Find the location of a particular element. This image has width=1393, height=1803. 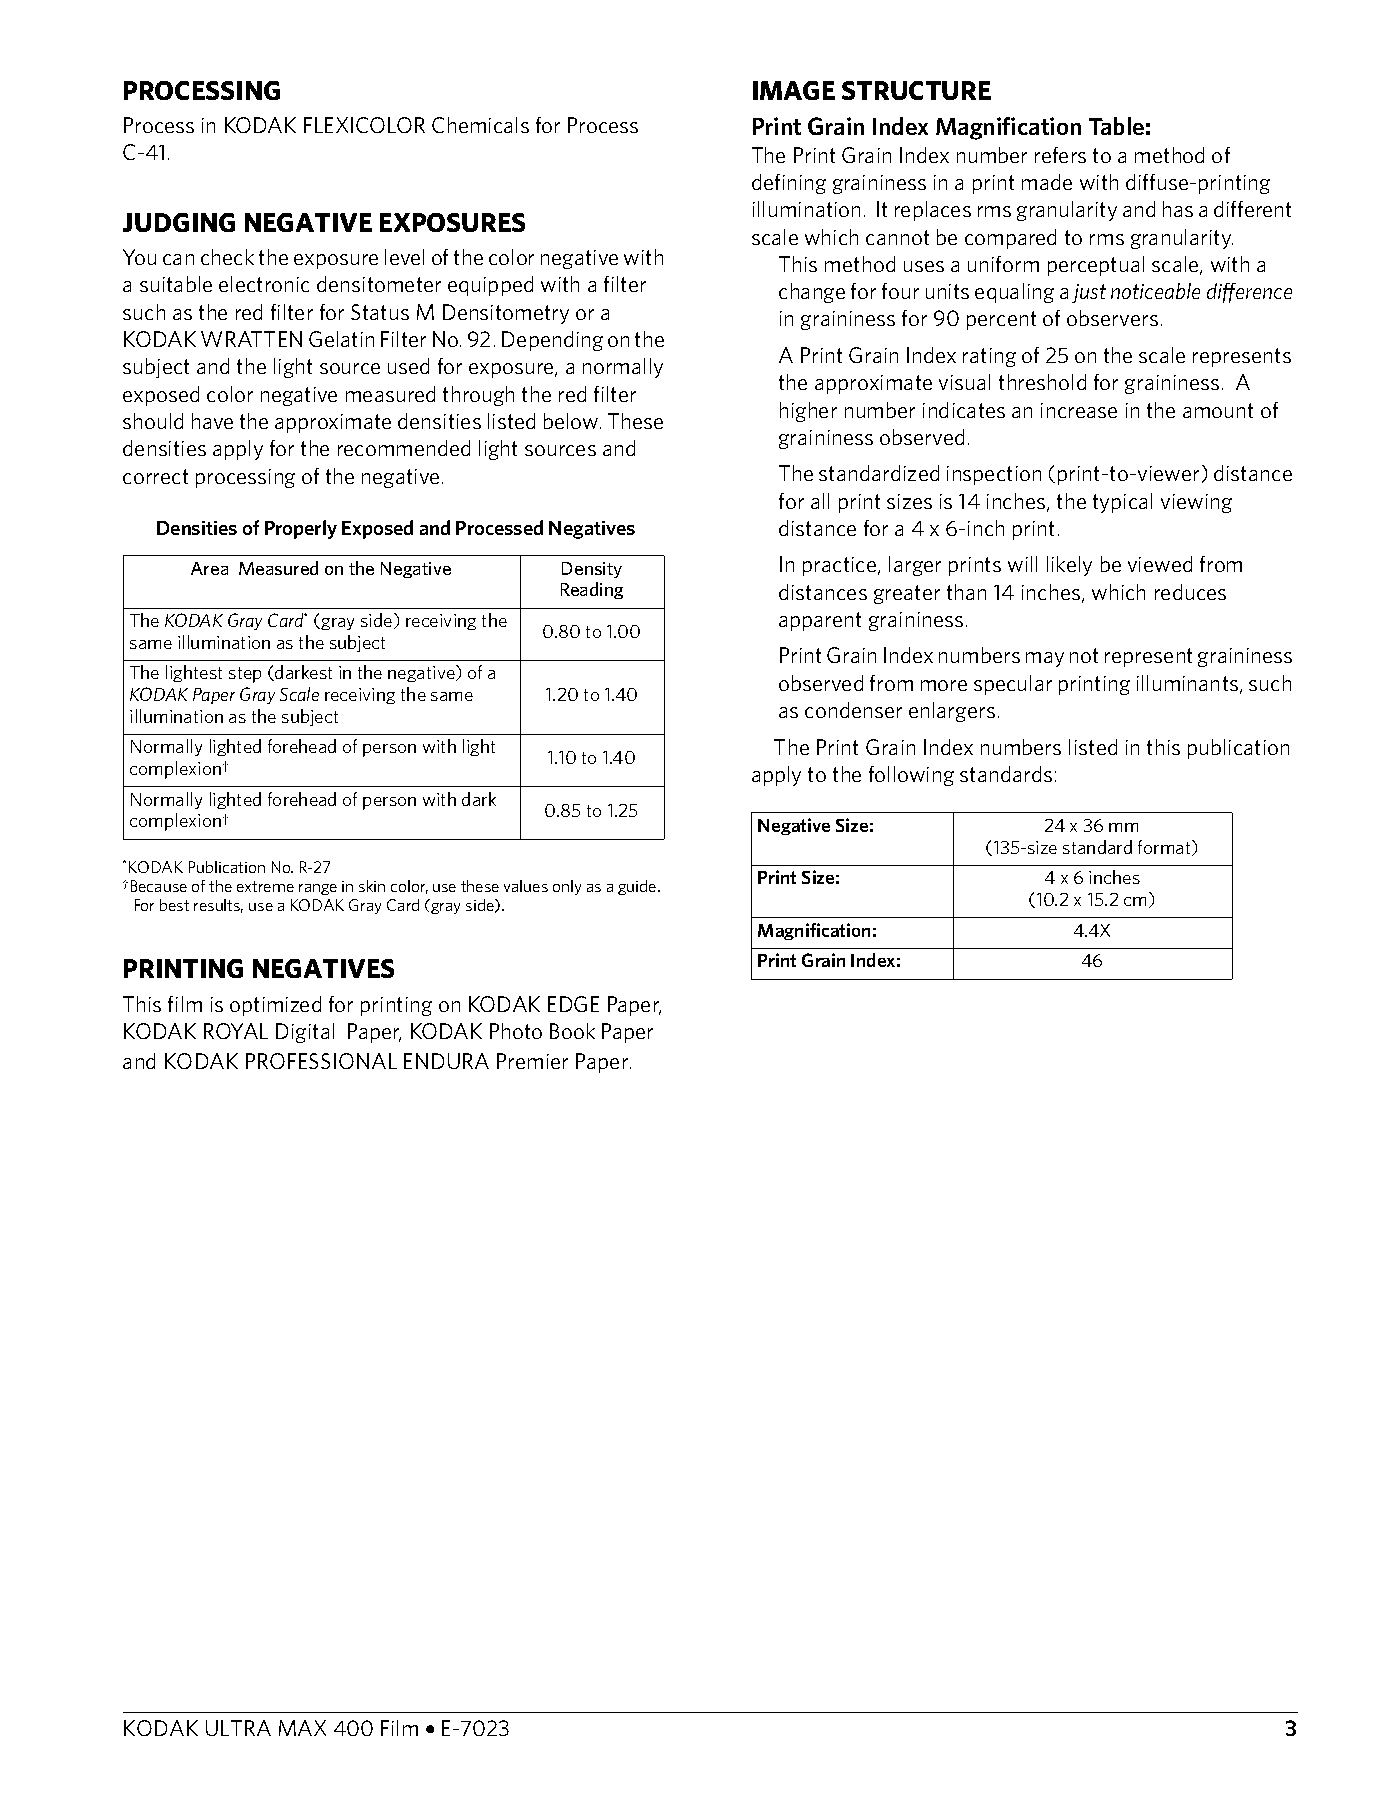

Premier is located at coordinates (532, 1061).
